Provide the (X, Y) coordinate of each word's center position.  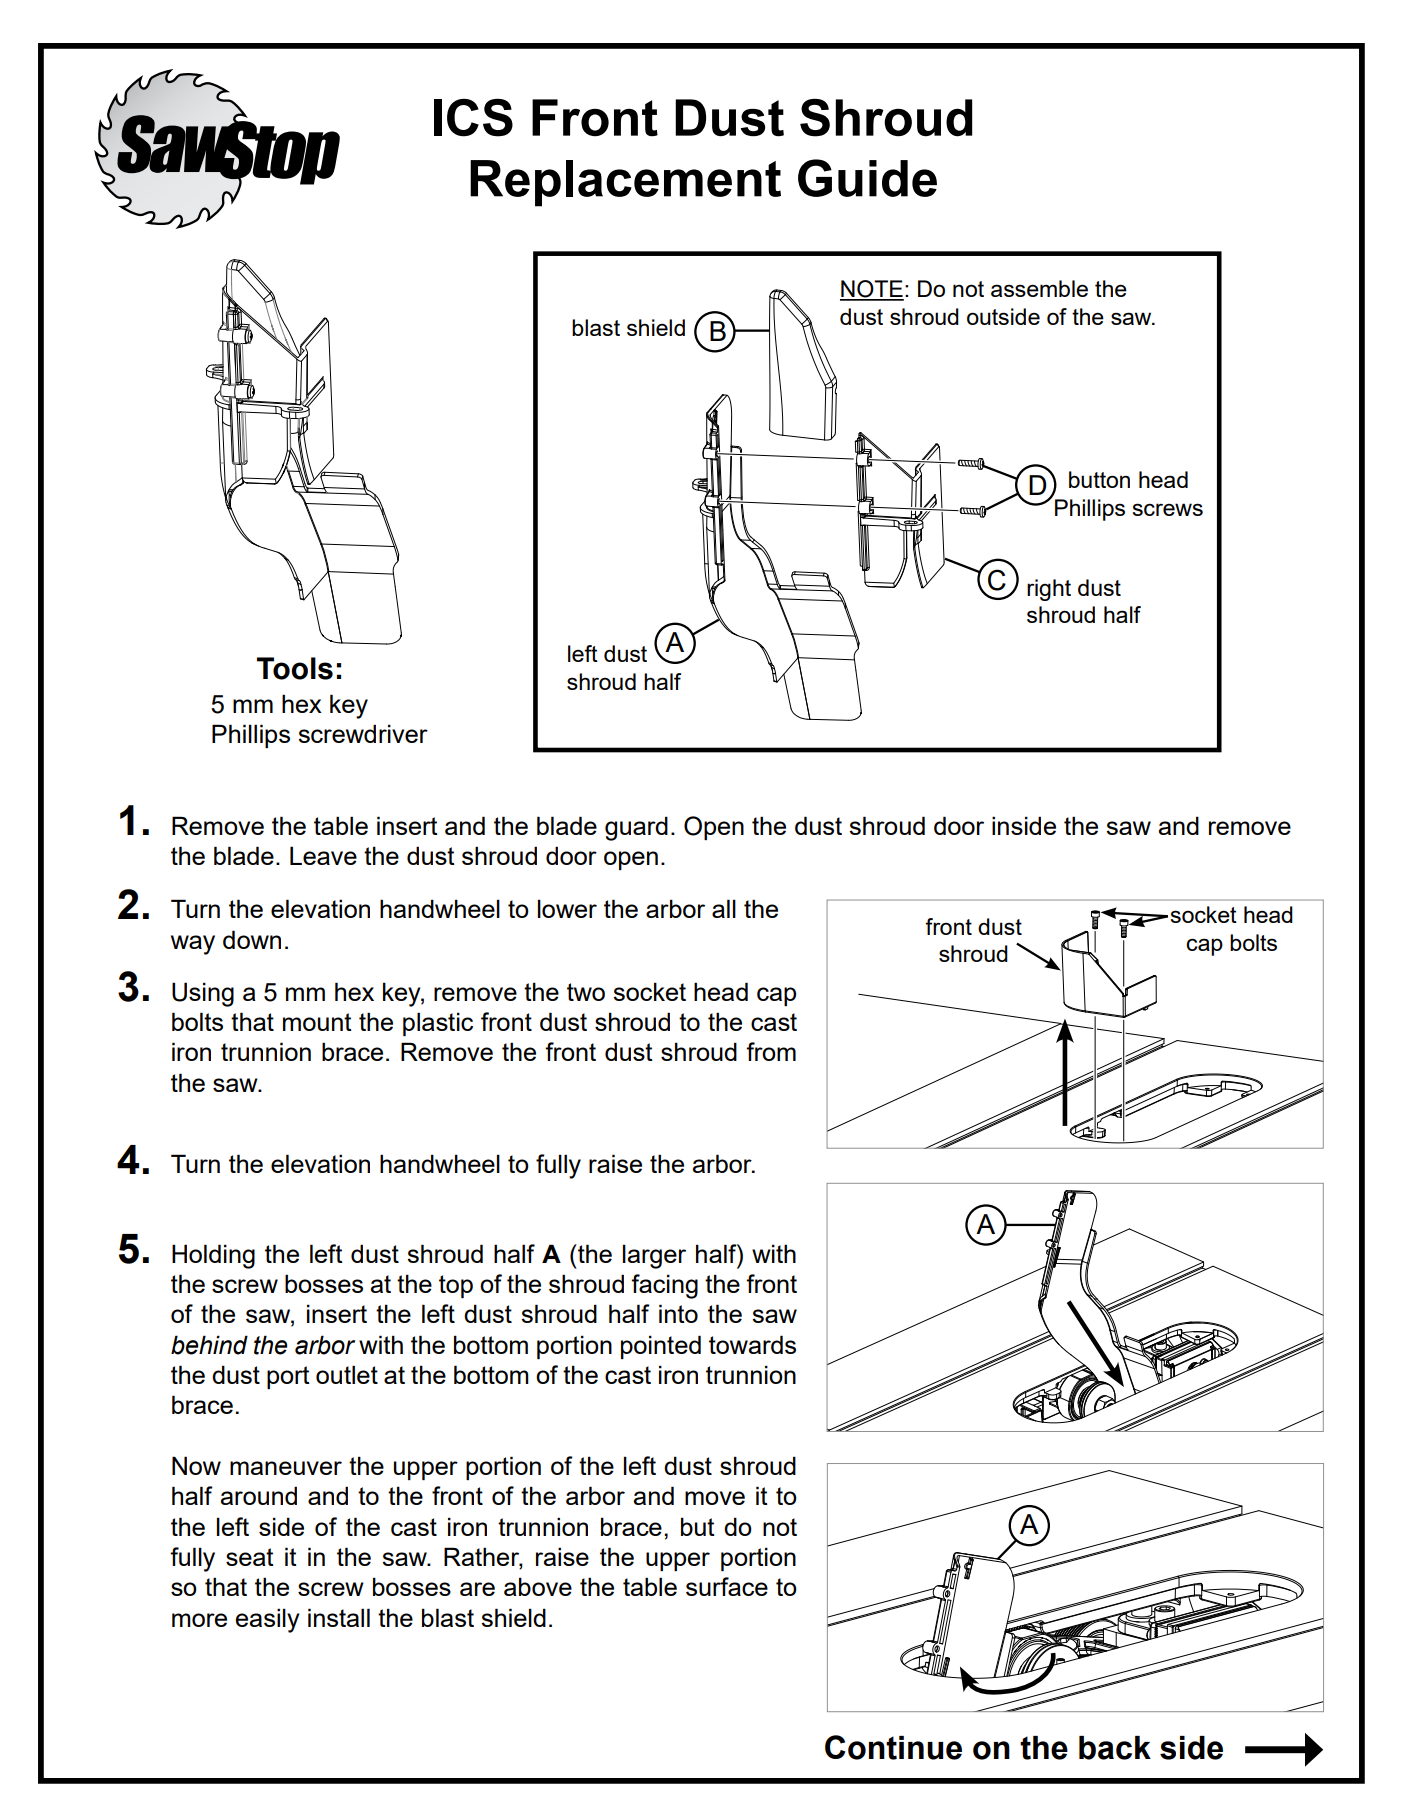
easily (268, 1620)
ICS (473, 118)
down (252, 939)
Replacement (625, 183)
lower (567, 908)
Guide (867, 178)
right (1049, 590)
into (678, 1313)
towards (752, 1344)
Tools (295, 668)
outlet (347, 1374)
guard (636, 828)
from (771, 1051)
